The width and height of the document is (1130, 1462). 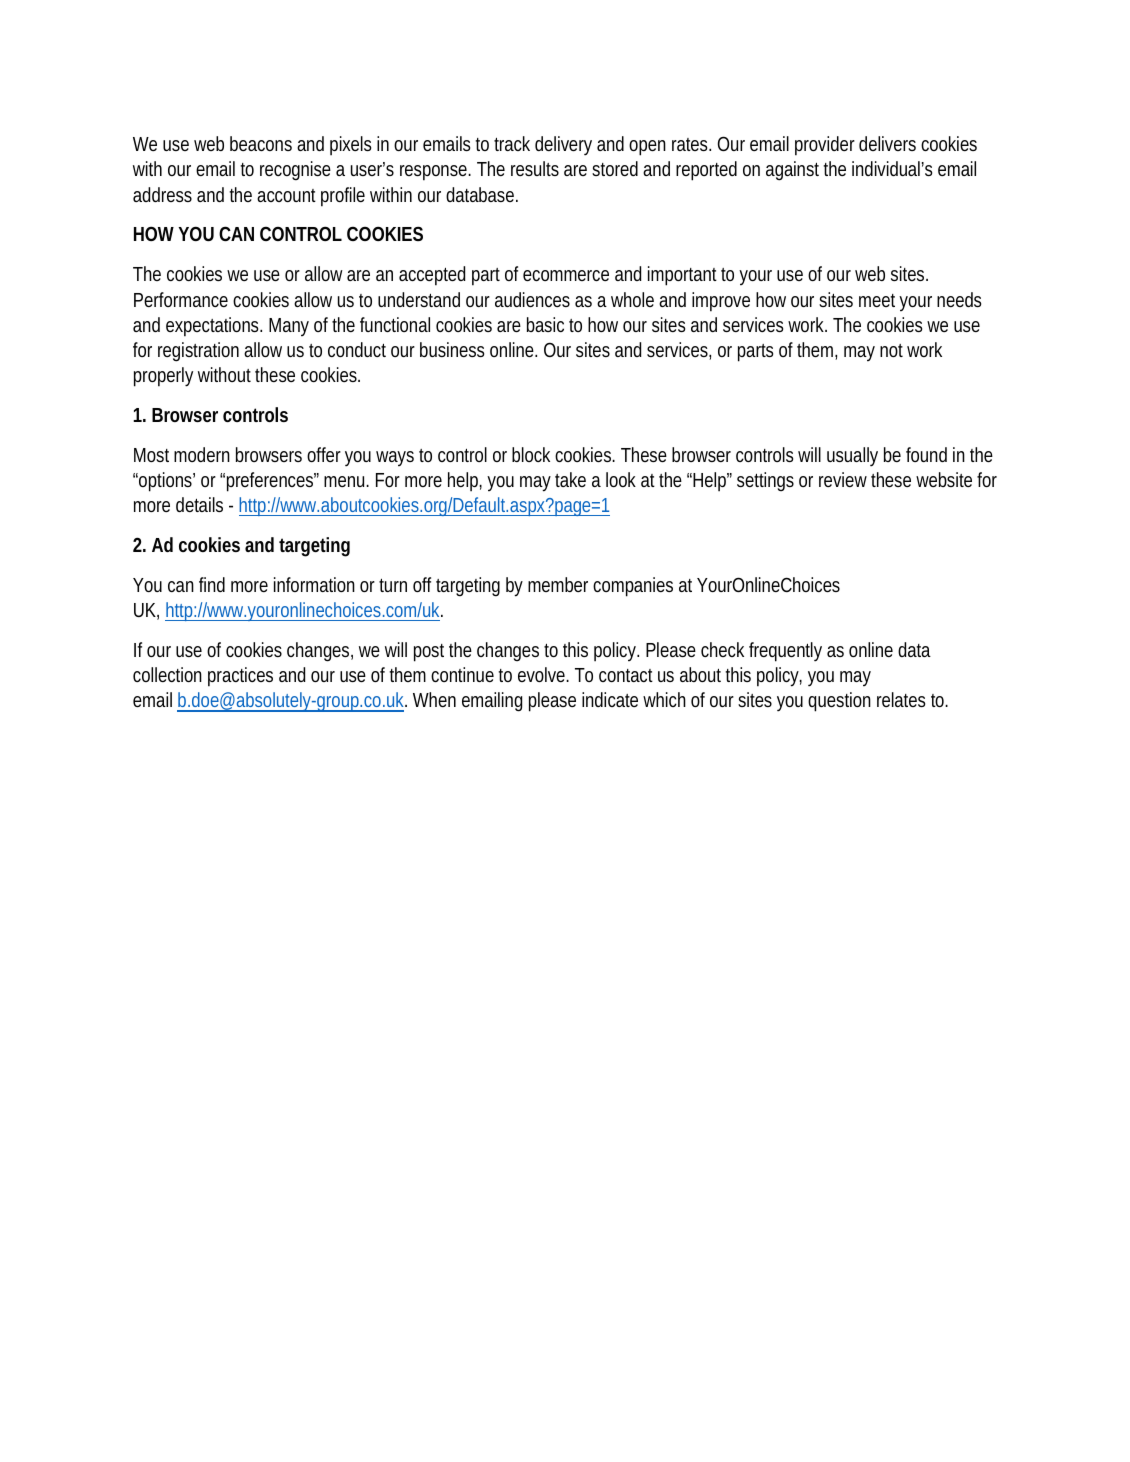 I want to click on practices, so click(x=240, y=677).
